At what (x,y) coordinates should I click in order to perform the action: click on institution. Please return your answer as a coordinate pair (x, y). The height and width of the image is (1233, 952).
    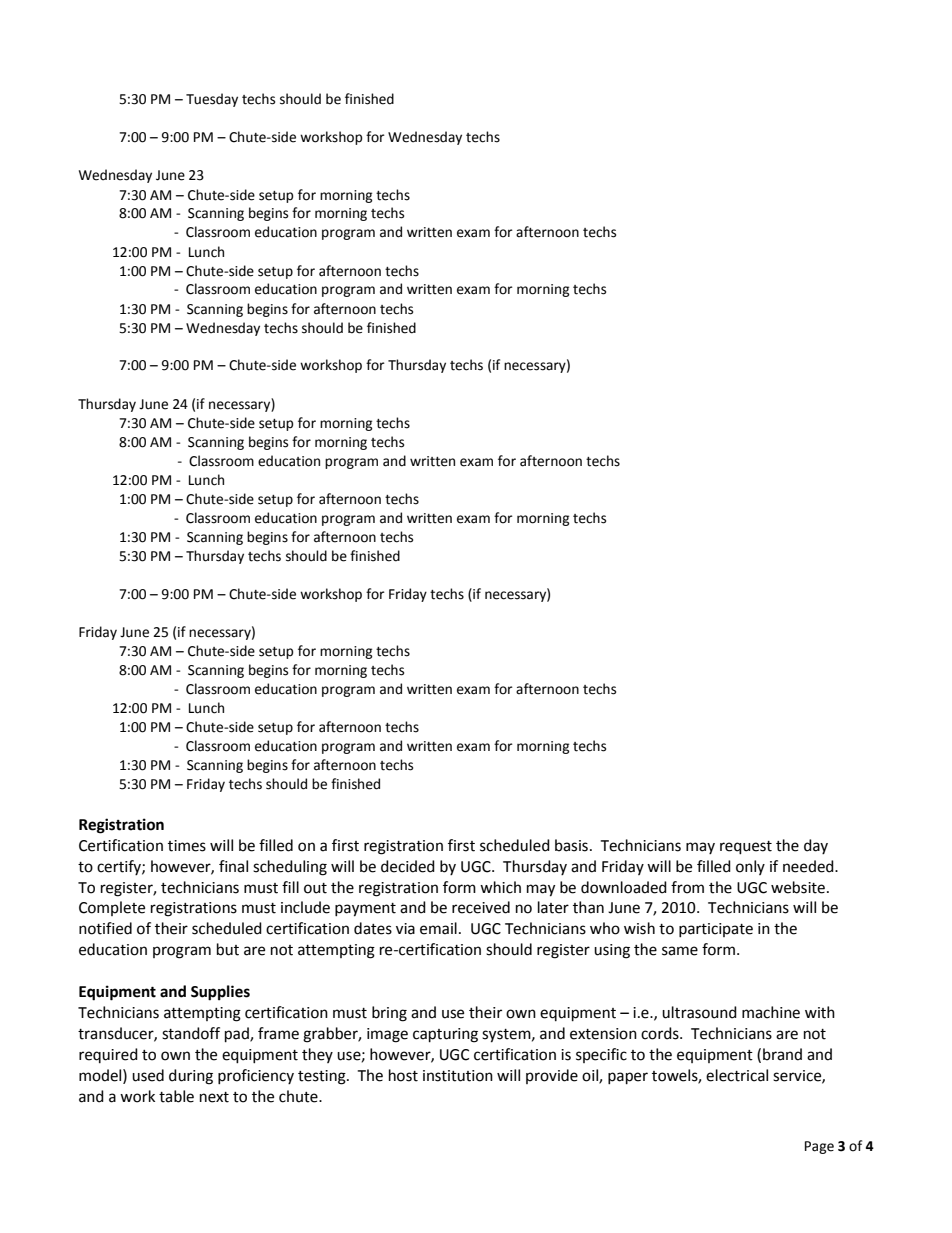
    Looking at the image, I should click on (458, 1076).
